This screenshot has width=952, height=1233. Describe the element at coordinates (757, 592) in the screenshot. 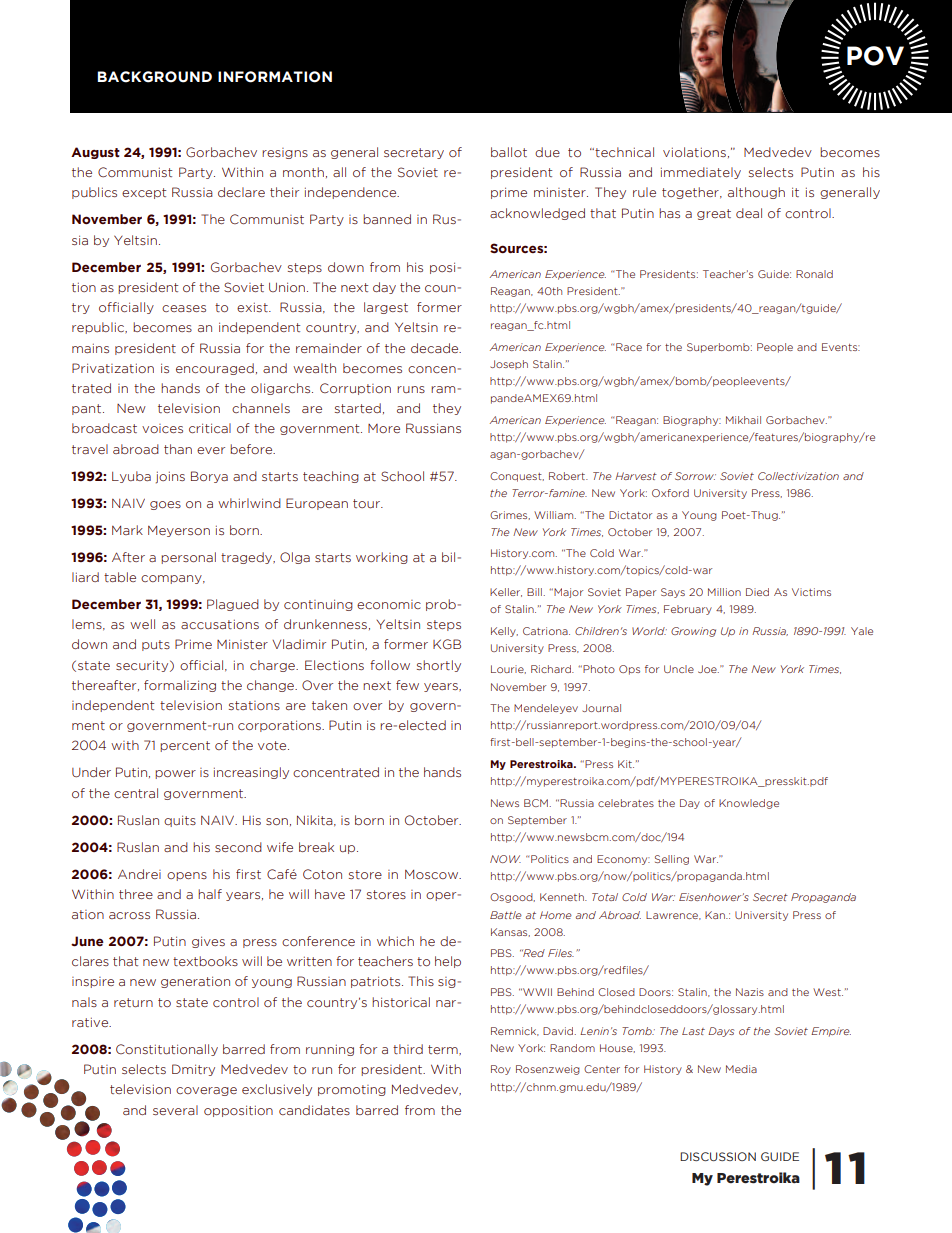

I see `Died` at that location.
